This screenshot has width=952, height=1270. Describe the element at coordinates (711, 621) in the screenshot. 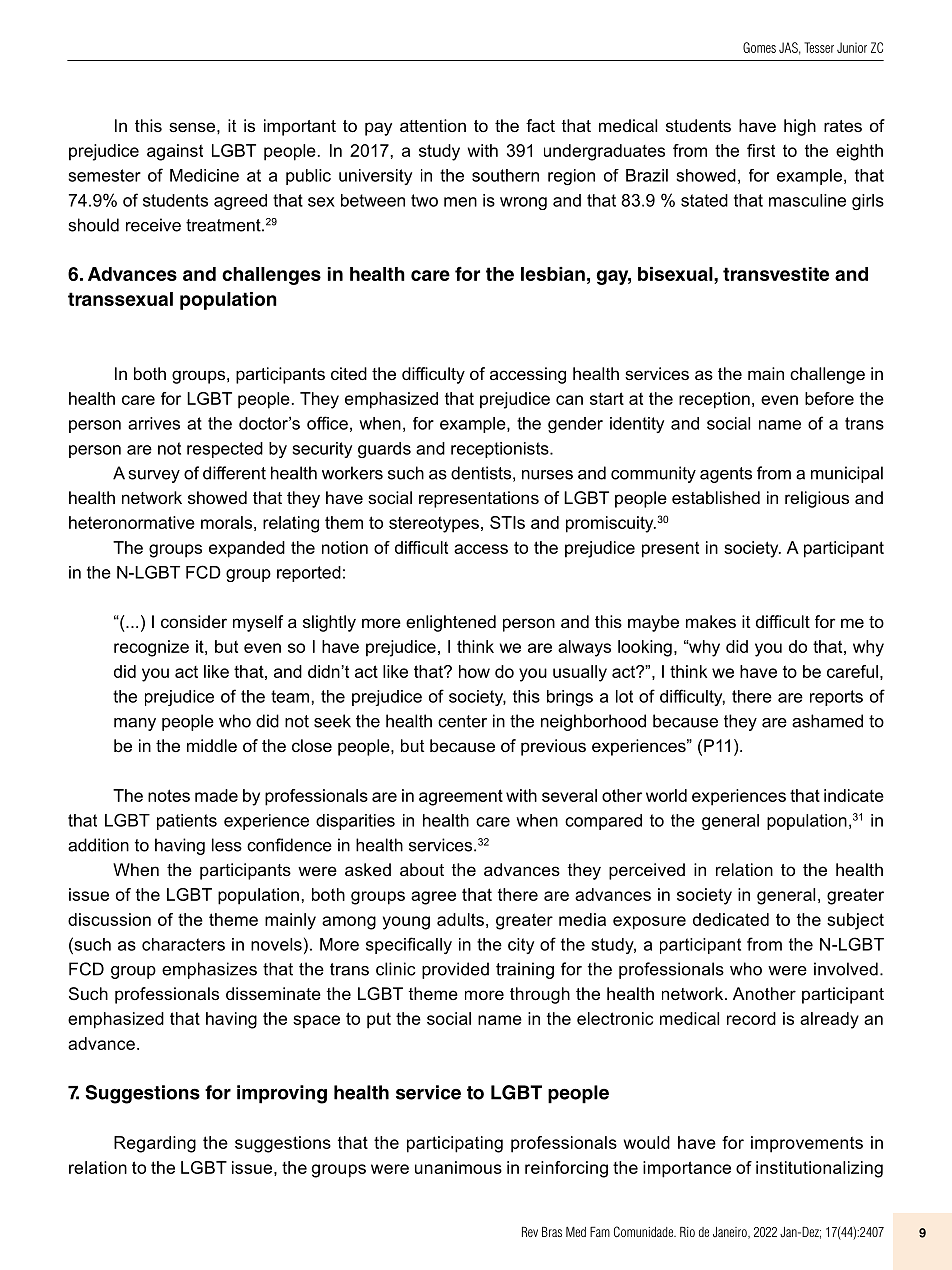

I see `makes` at that location.
